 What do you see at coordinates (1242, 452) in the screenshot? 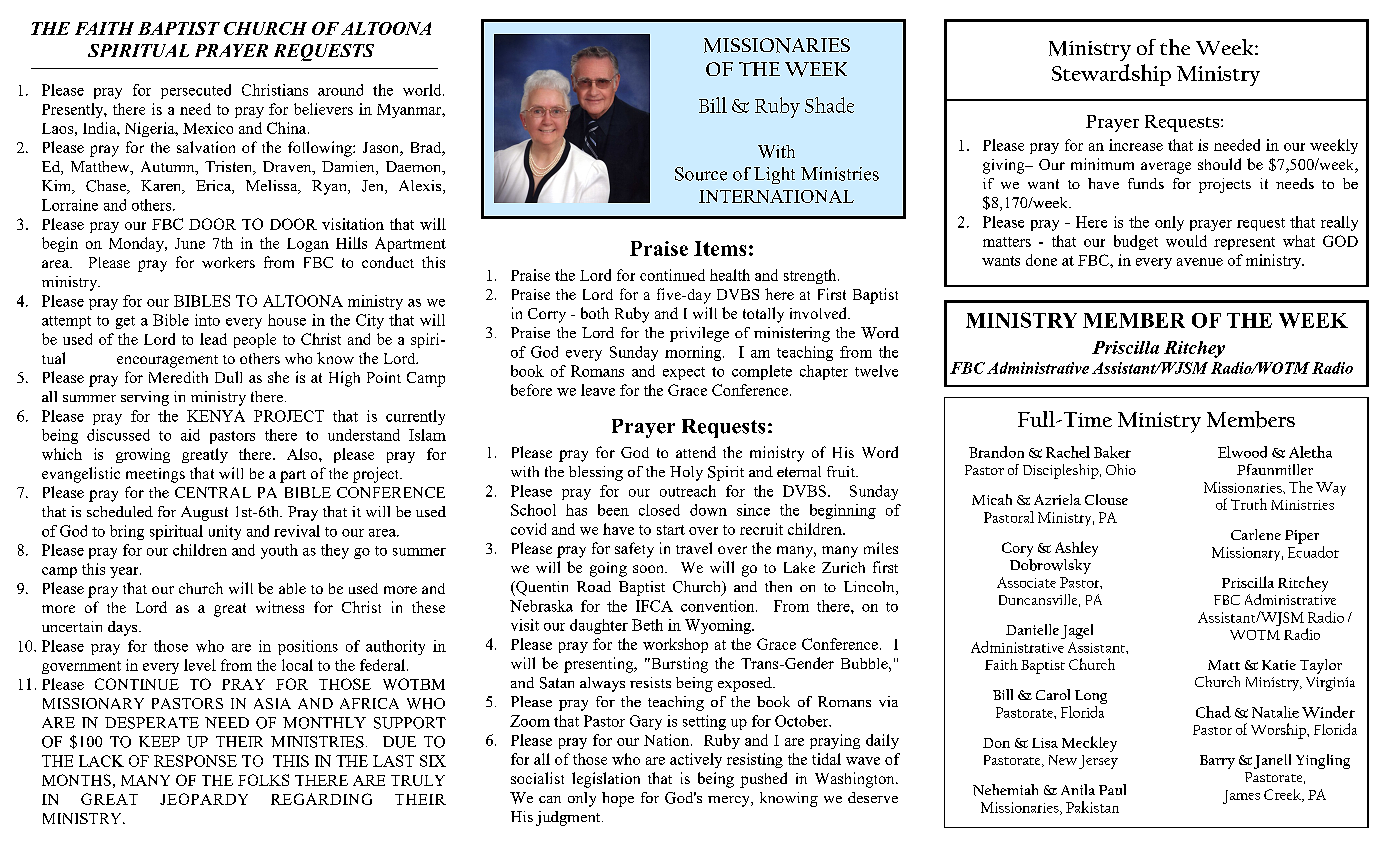
I see `Elwood` at bounding box center [1242, 452].
